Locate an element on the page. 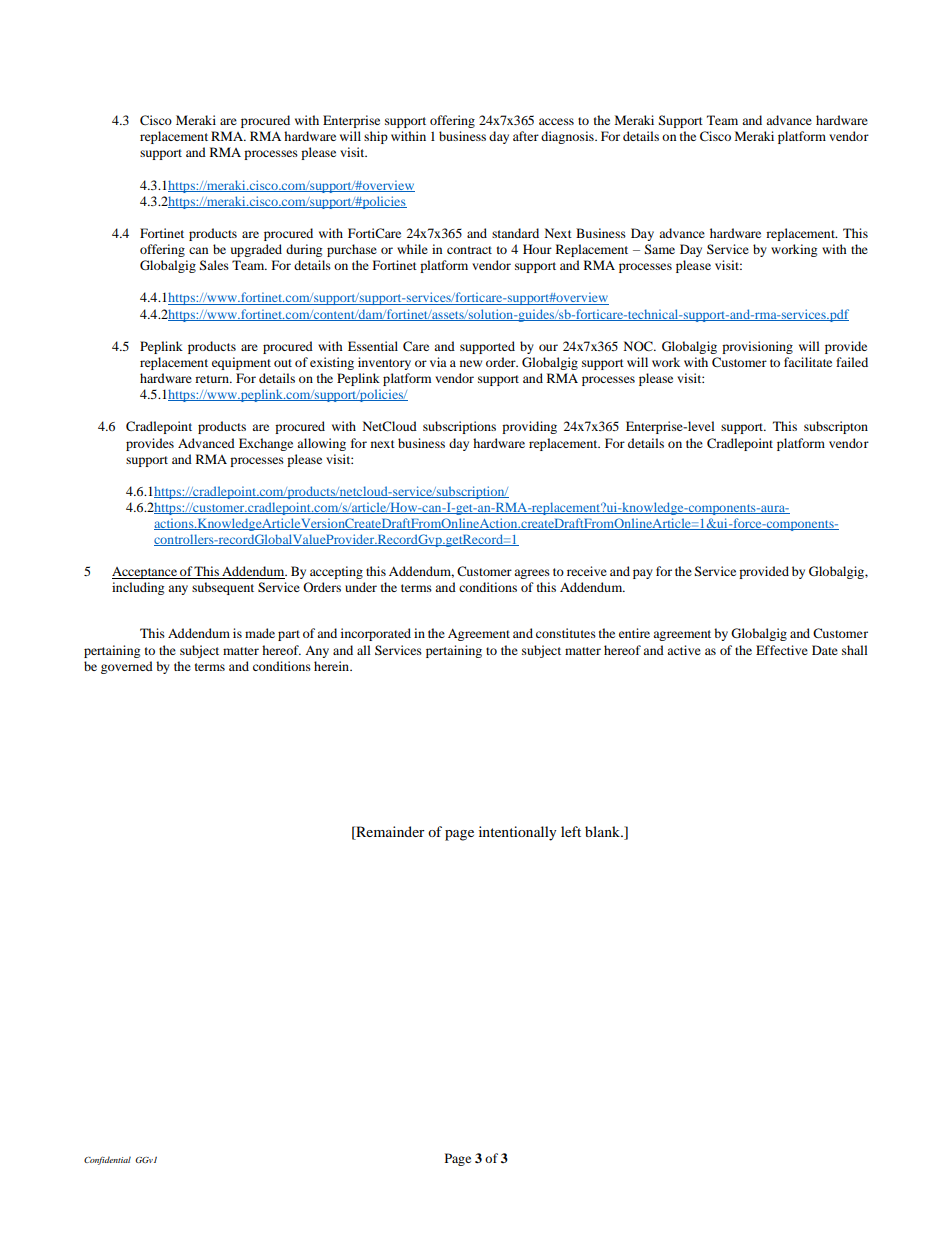 The height and width of the document is (1233, 952). left is located at coordinates (571, 831).
